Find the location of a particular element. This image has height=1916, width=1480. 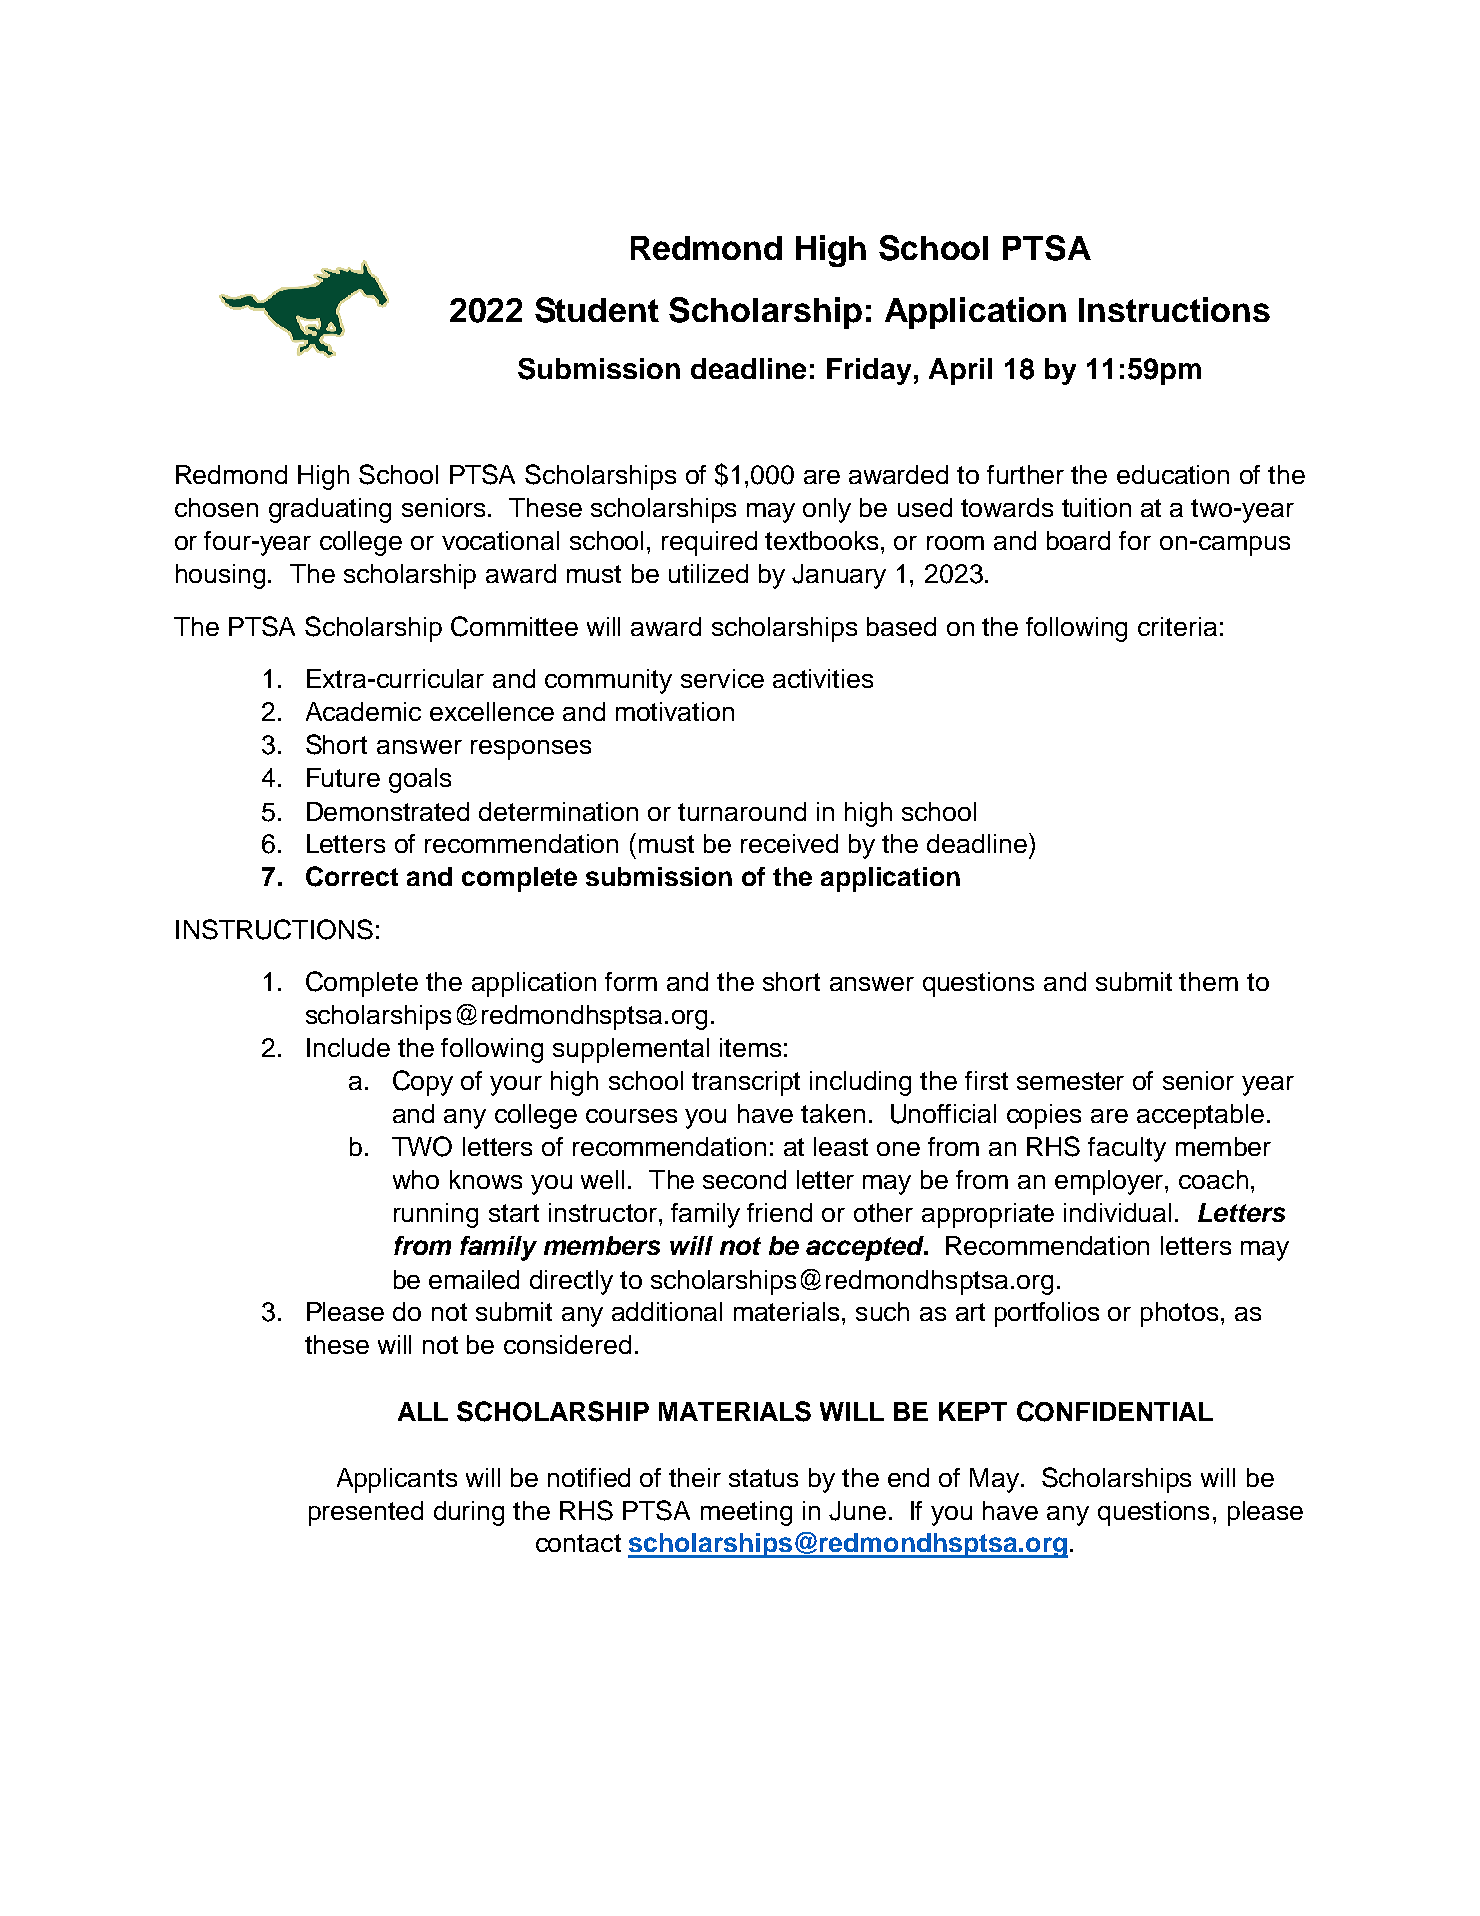

criteria is located at coordinates (1177, 626).
